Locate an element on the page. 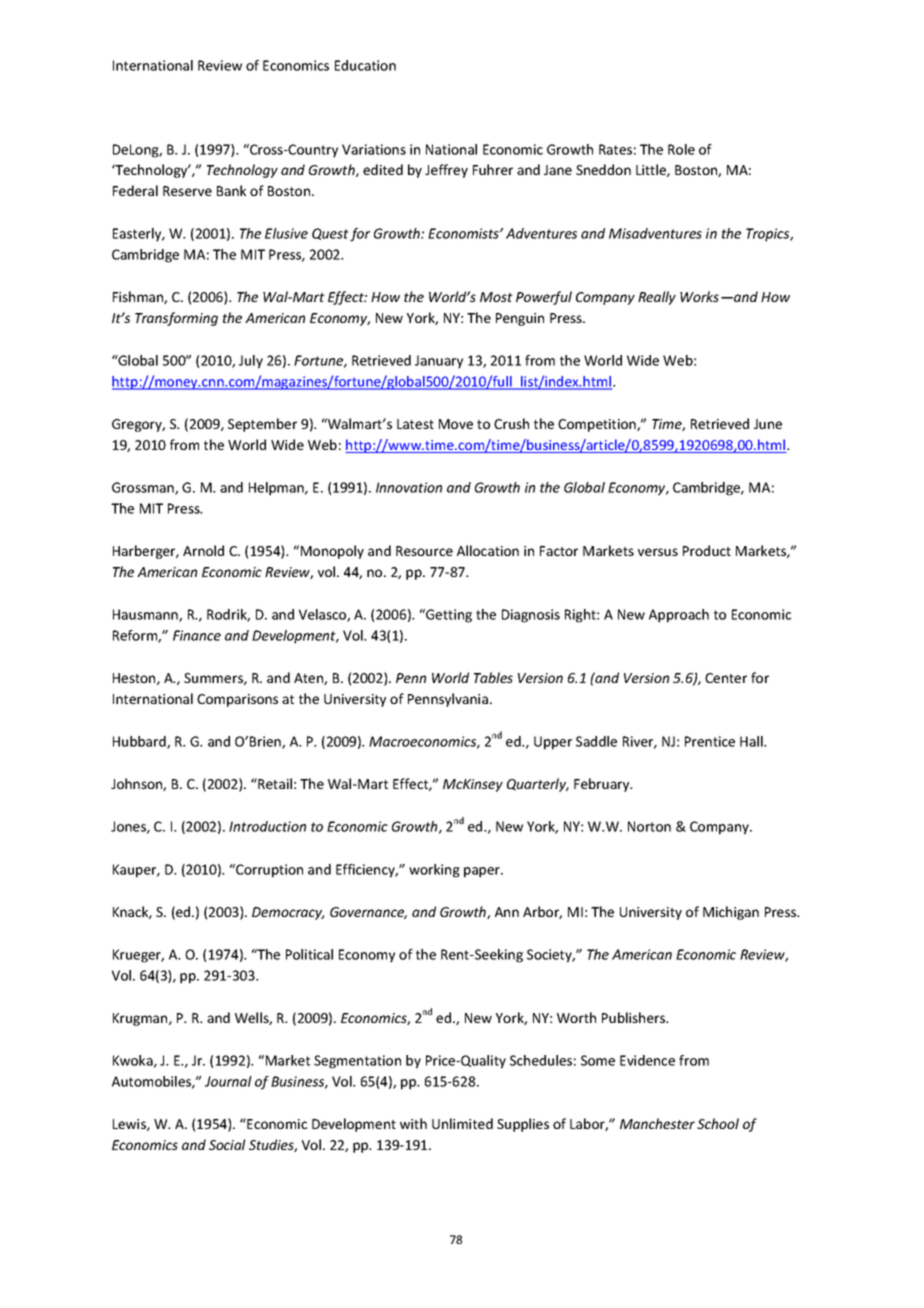 The height and width of the image is (1308, 924). Finance is located at coordinates (197, 635).
